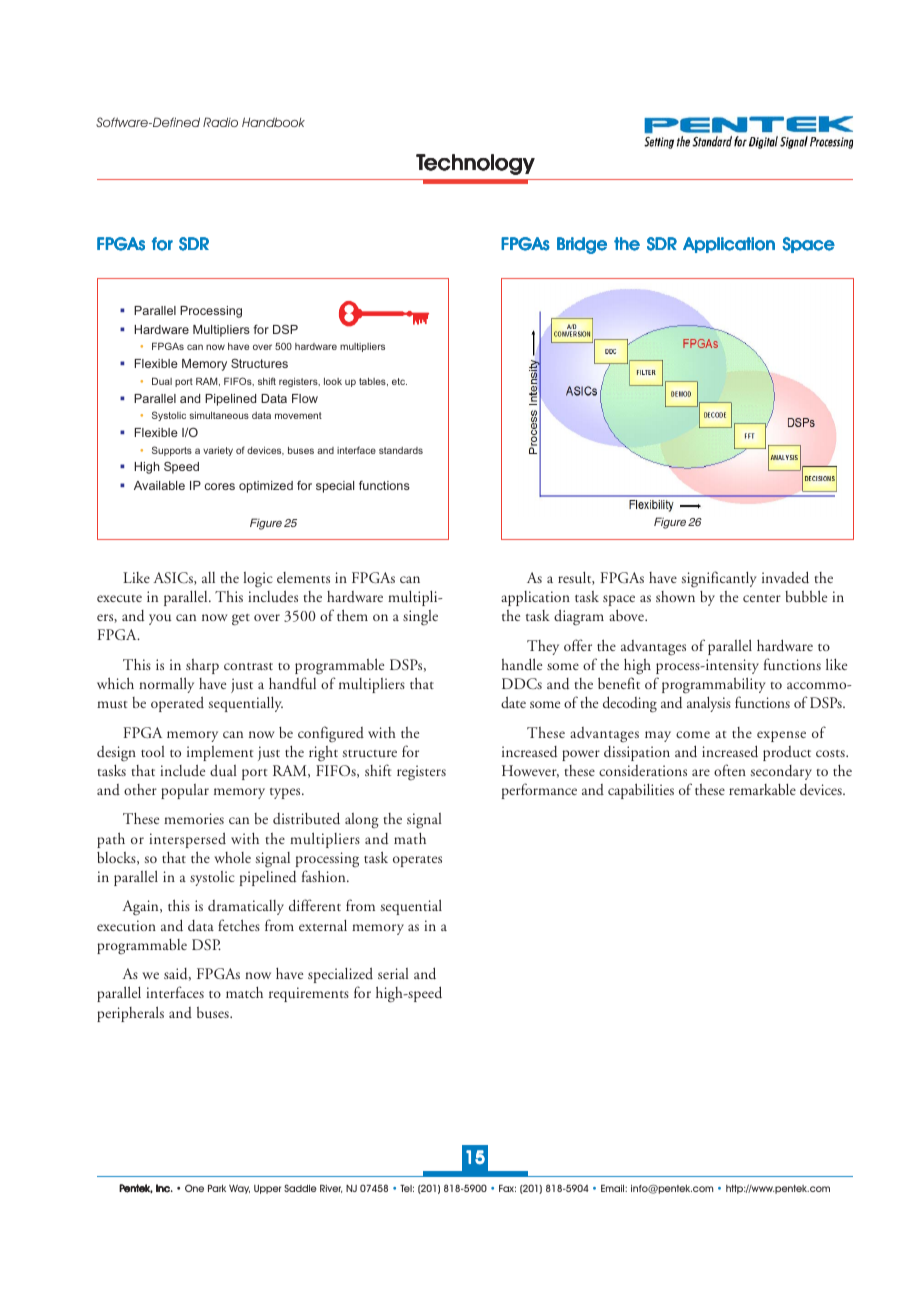 The image size is (924, 1308). I want to click on Fax, so click(507, 1188).
